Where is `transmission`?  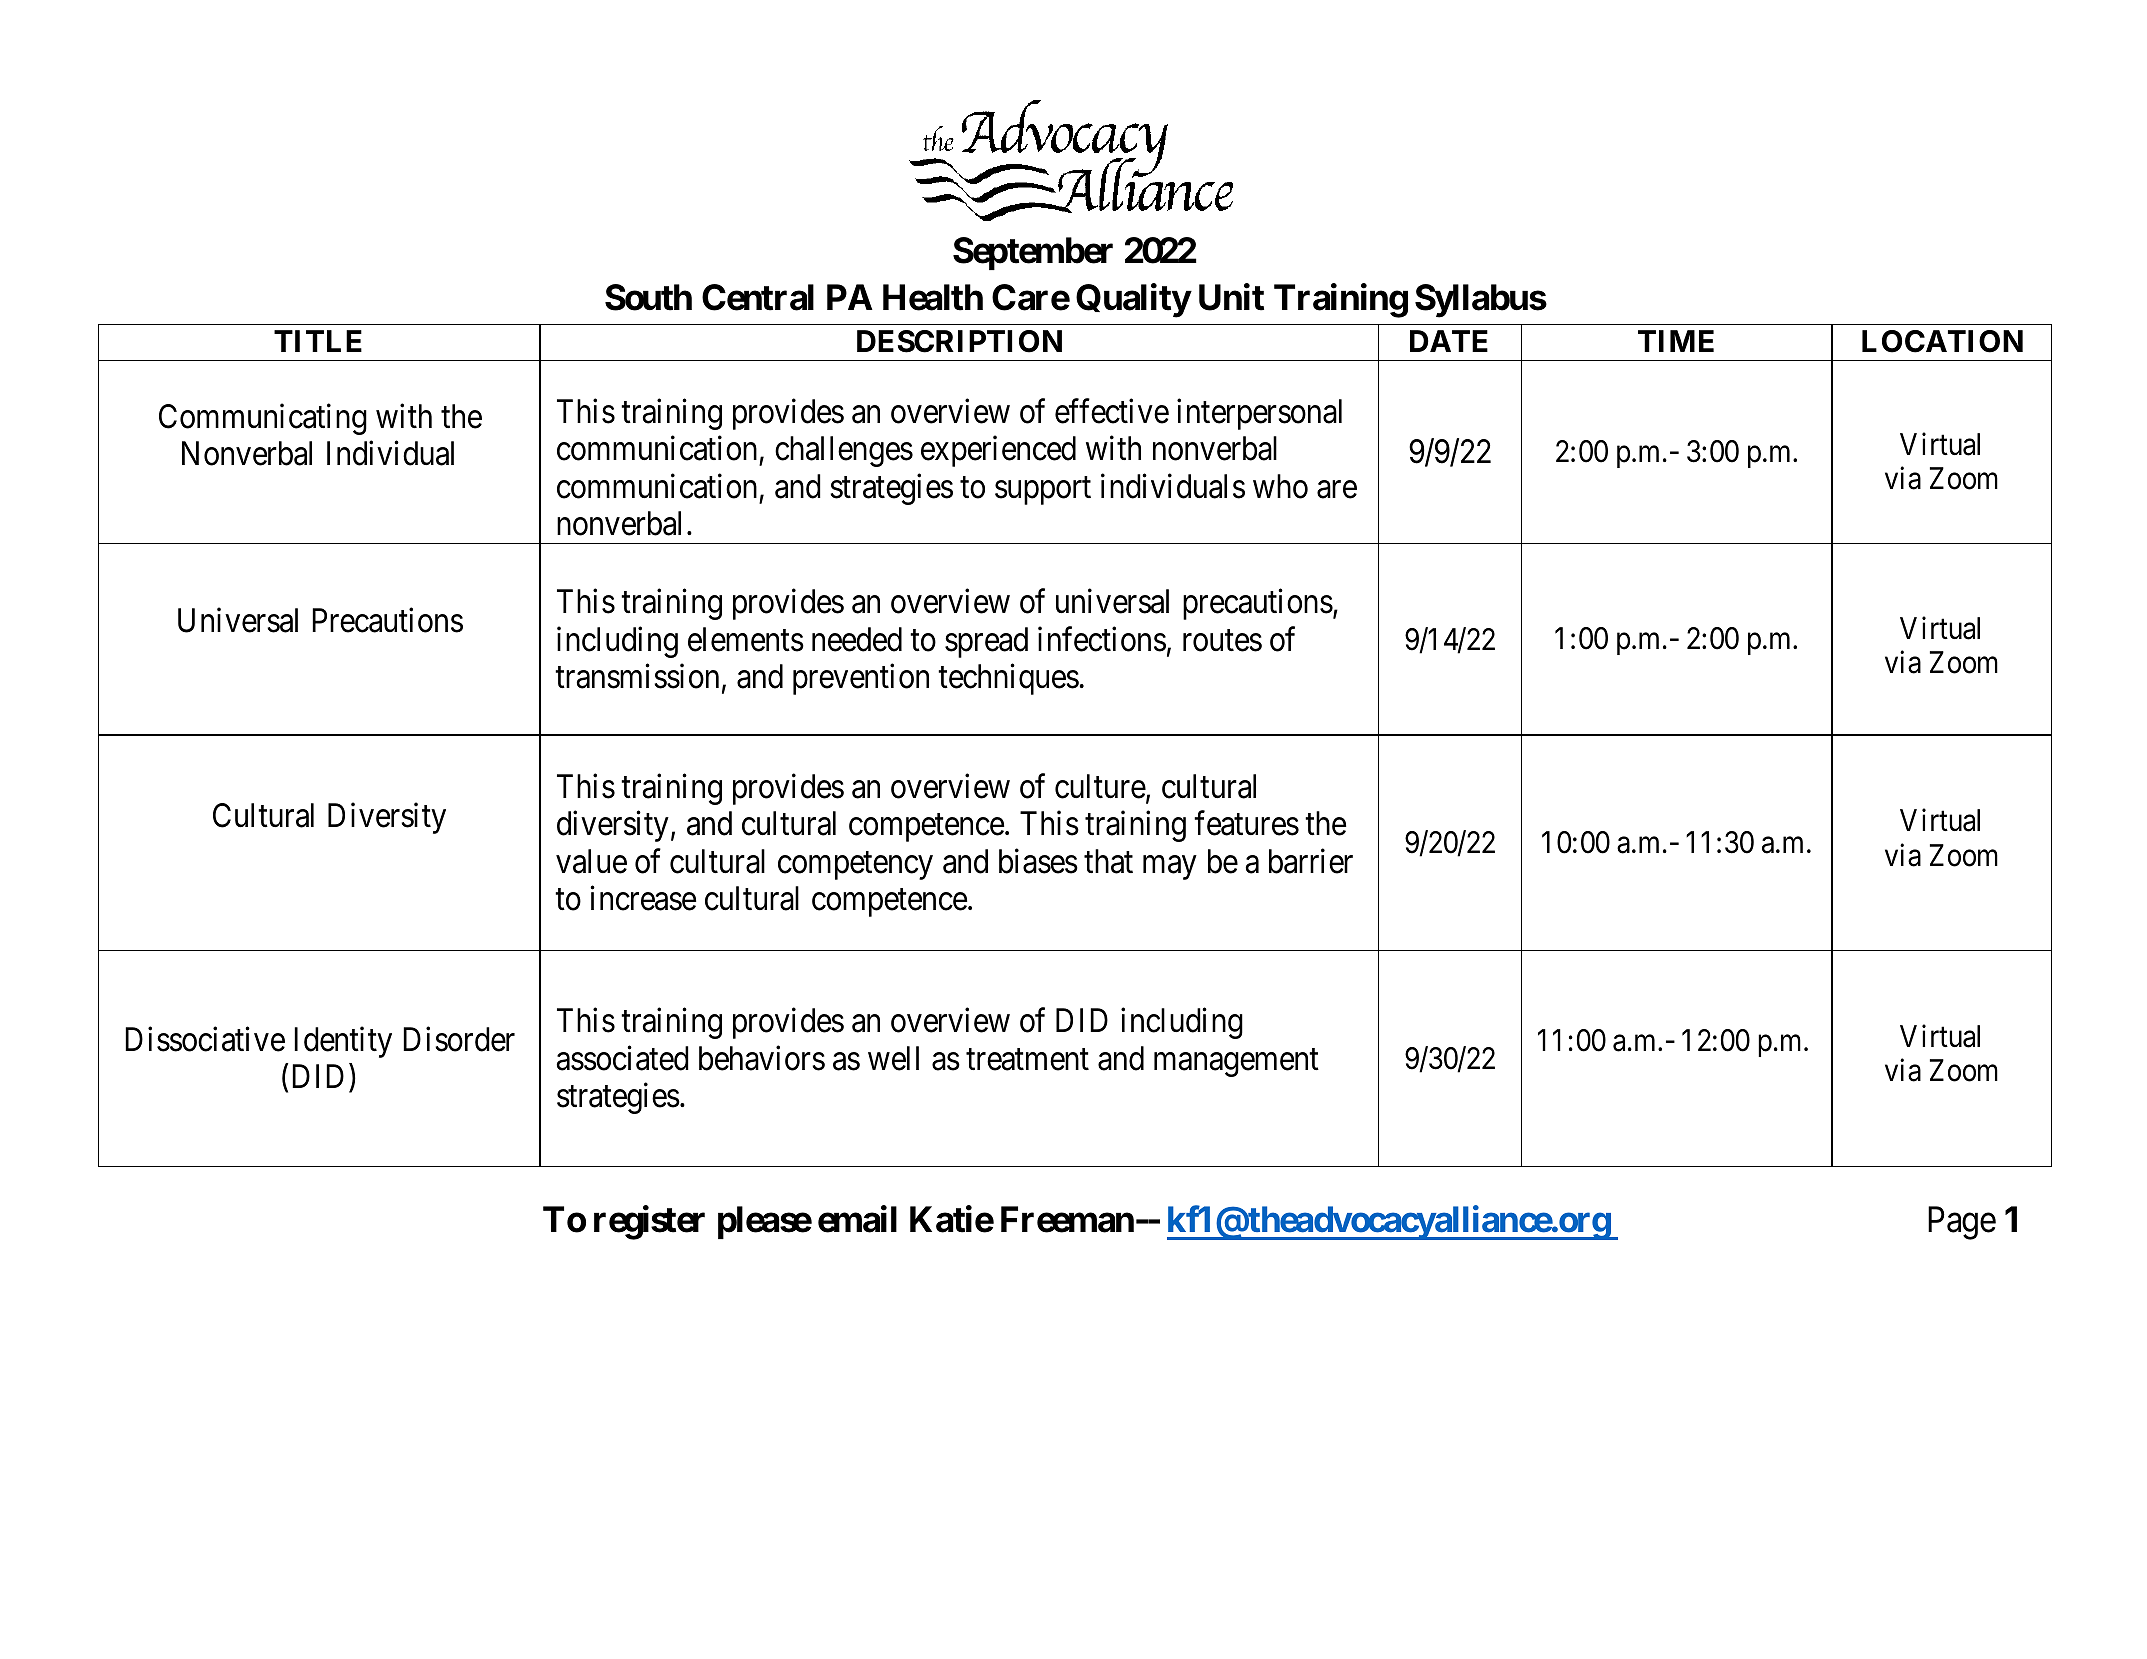 transmission is located at coordinates (637, 676).
